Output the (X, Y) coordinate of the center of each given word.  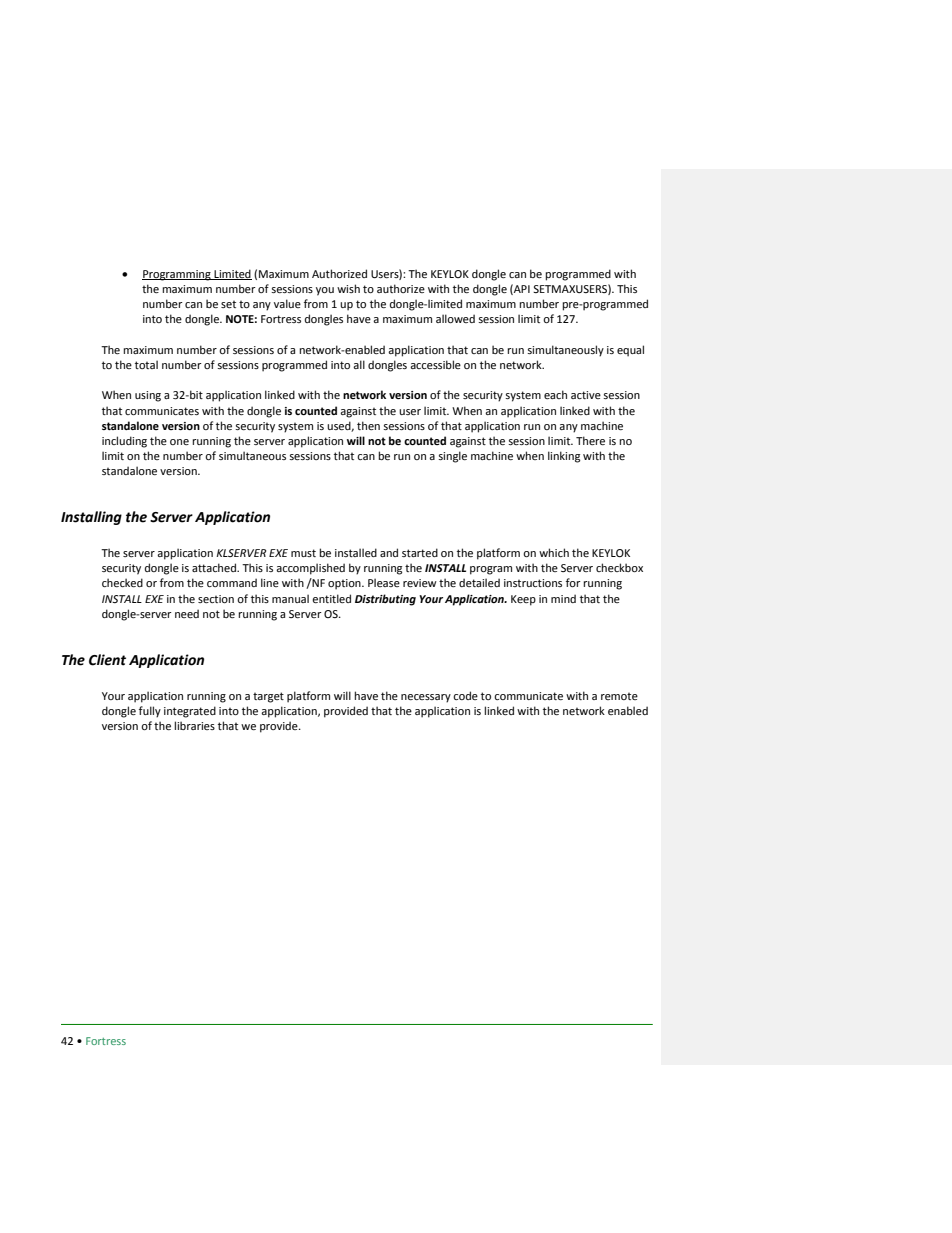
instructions (533, 583)
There (590, 440)
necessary (426, 698)
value (287, 303)
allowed (455, 318)
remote (619, 696)
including (124, 442)
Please (384, 582)
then (368, 425)
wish (348, 288)
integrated (190, 712)
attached (215, 567)
